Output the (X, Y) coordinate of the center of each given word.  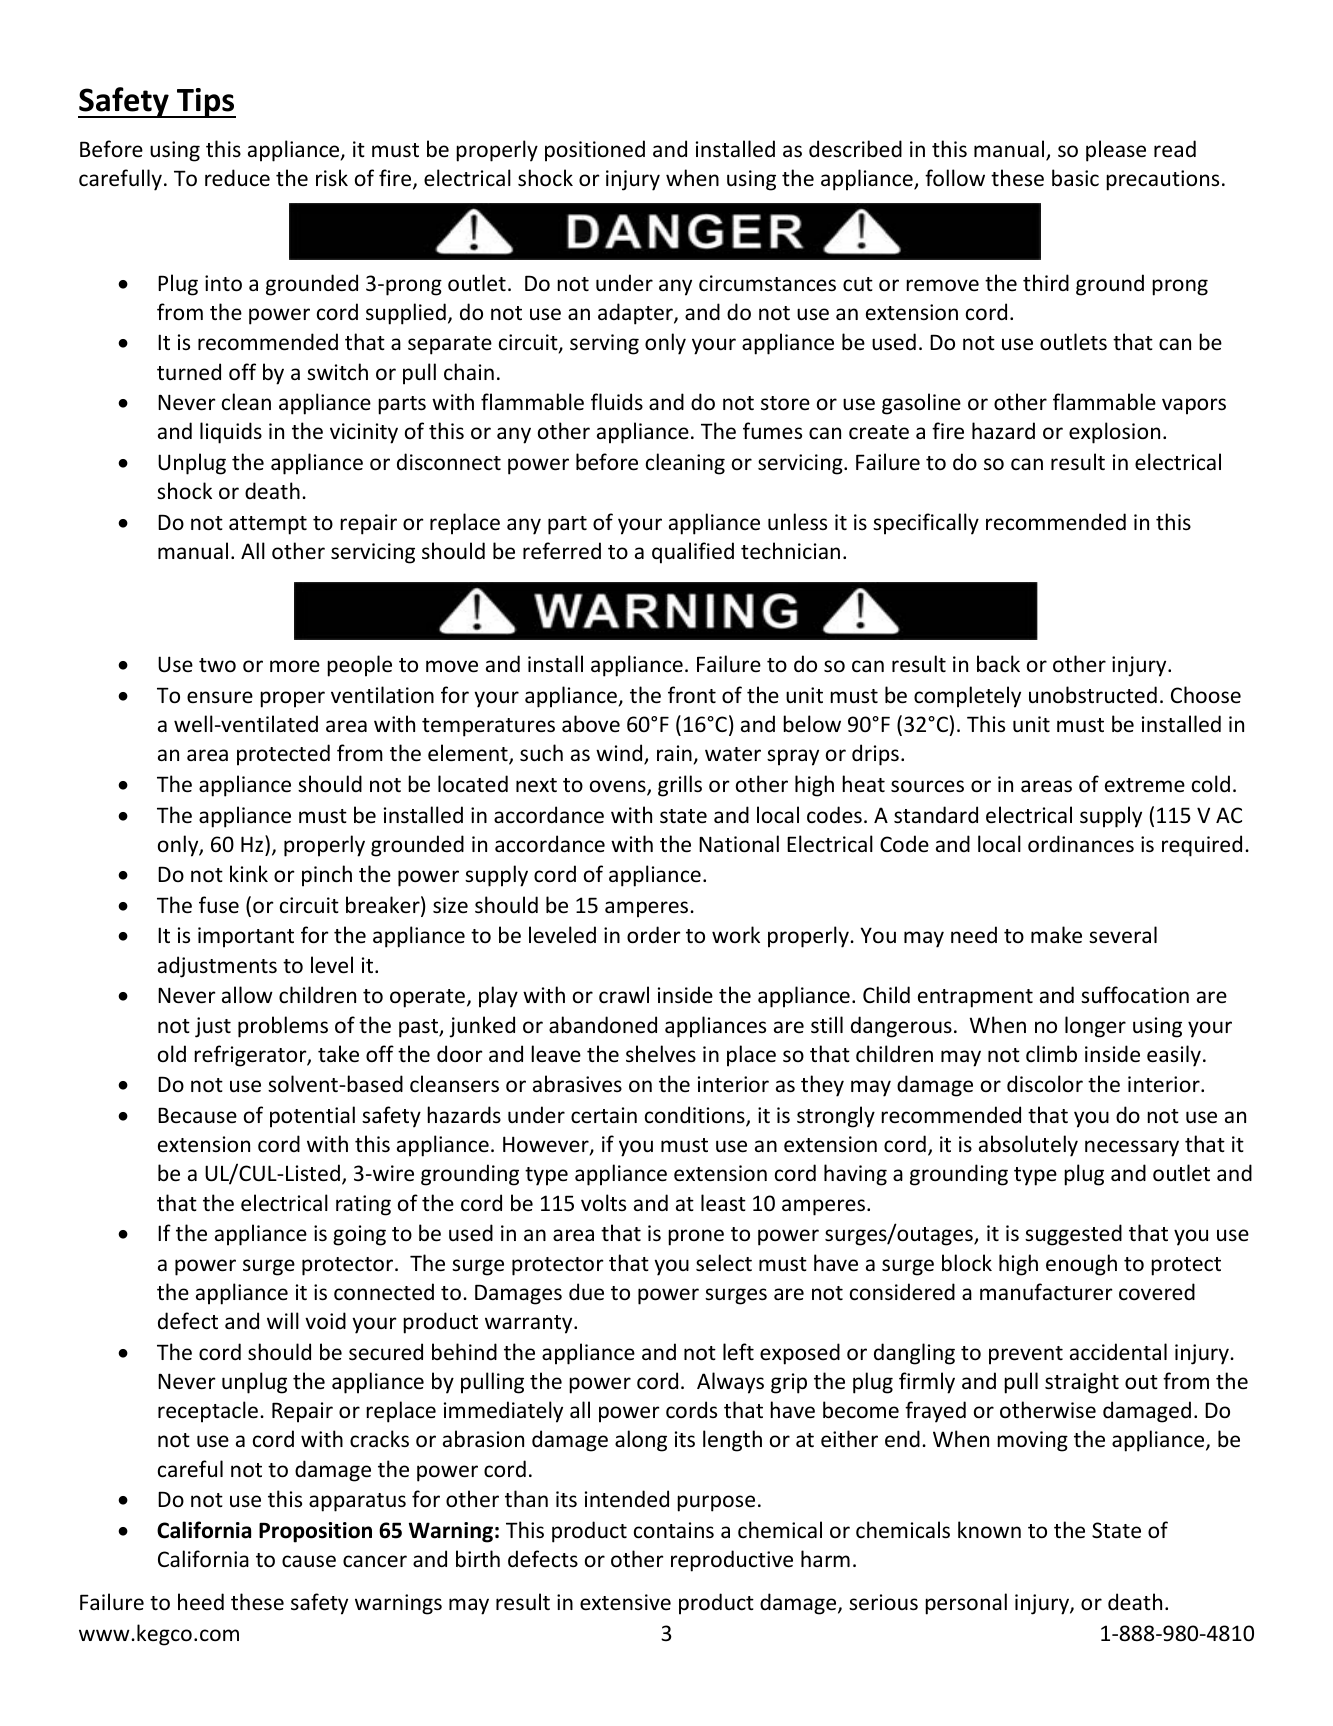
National (739, 844)
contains (674, 1530)
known (989, 1530)
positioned (595, 151)
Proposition (315, 1532)
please (1116, 151)
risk (332, 177)
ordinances (1081, 844)
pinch (327, 876)
